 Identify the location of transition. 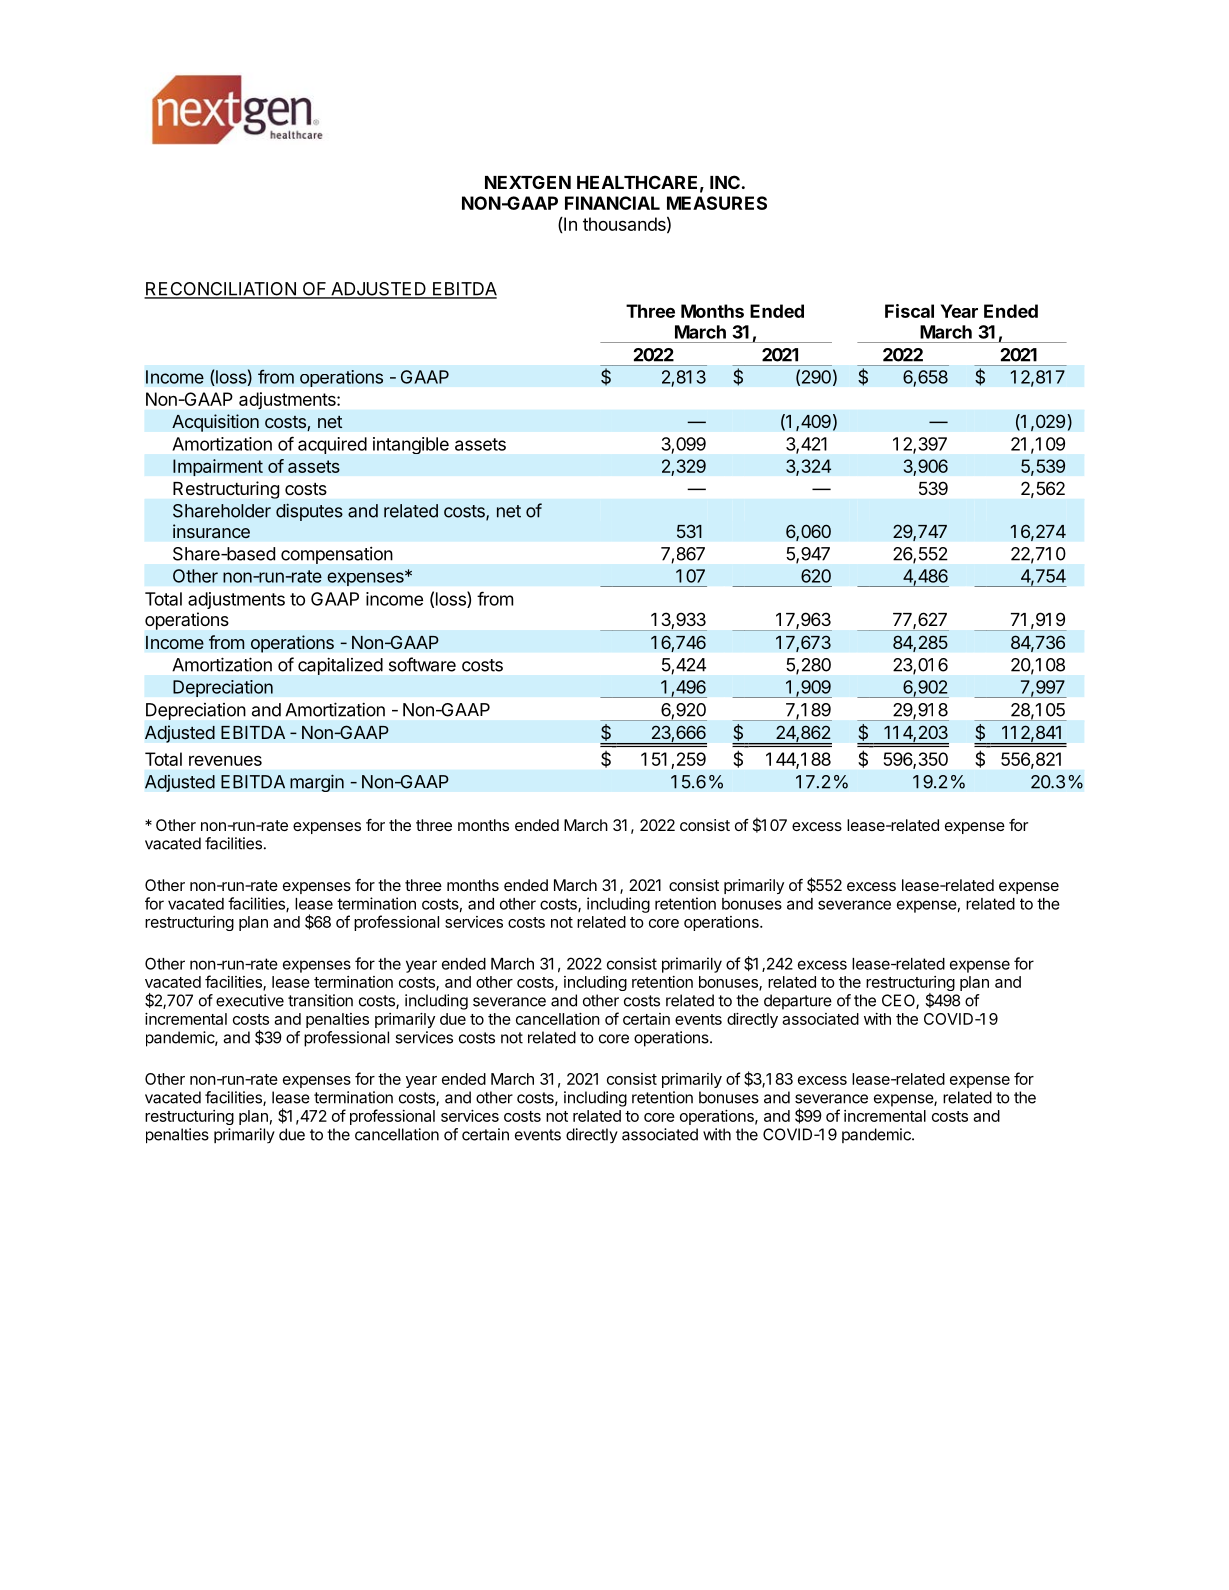
(320, 1000).
